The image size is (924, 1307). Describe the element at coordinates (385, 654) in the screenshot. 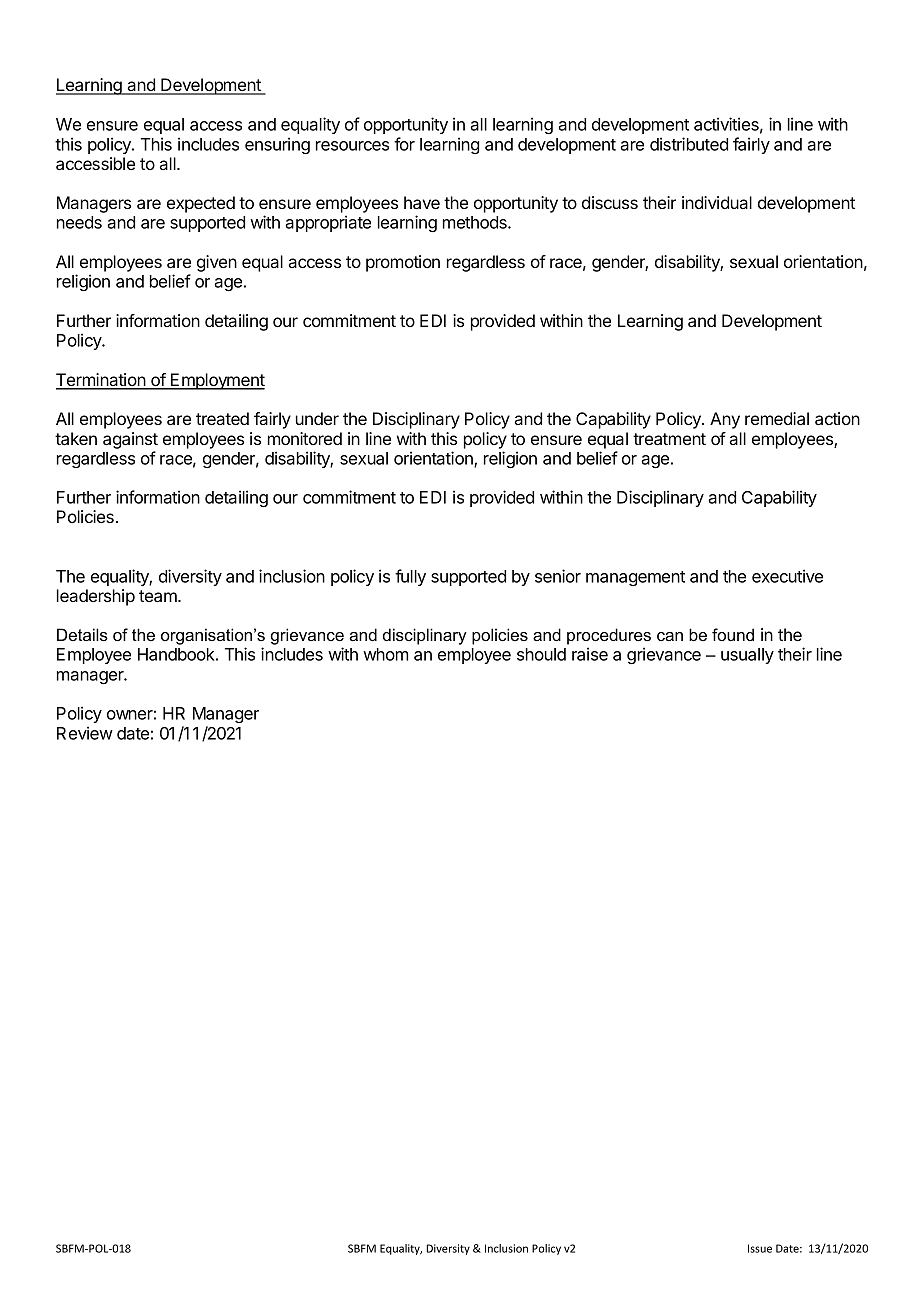

I see `whom` at that location.
